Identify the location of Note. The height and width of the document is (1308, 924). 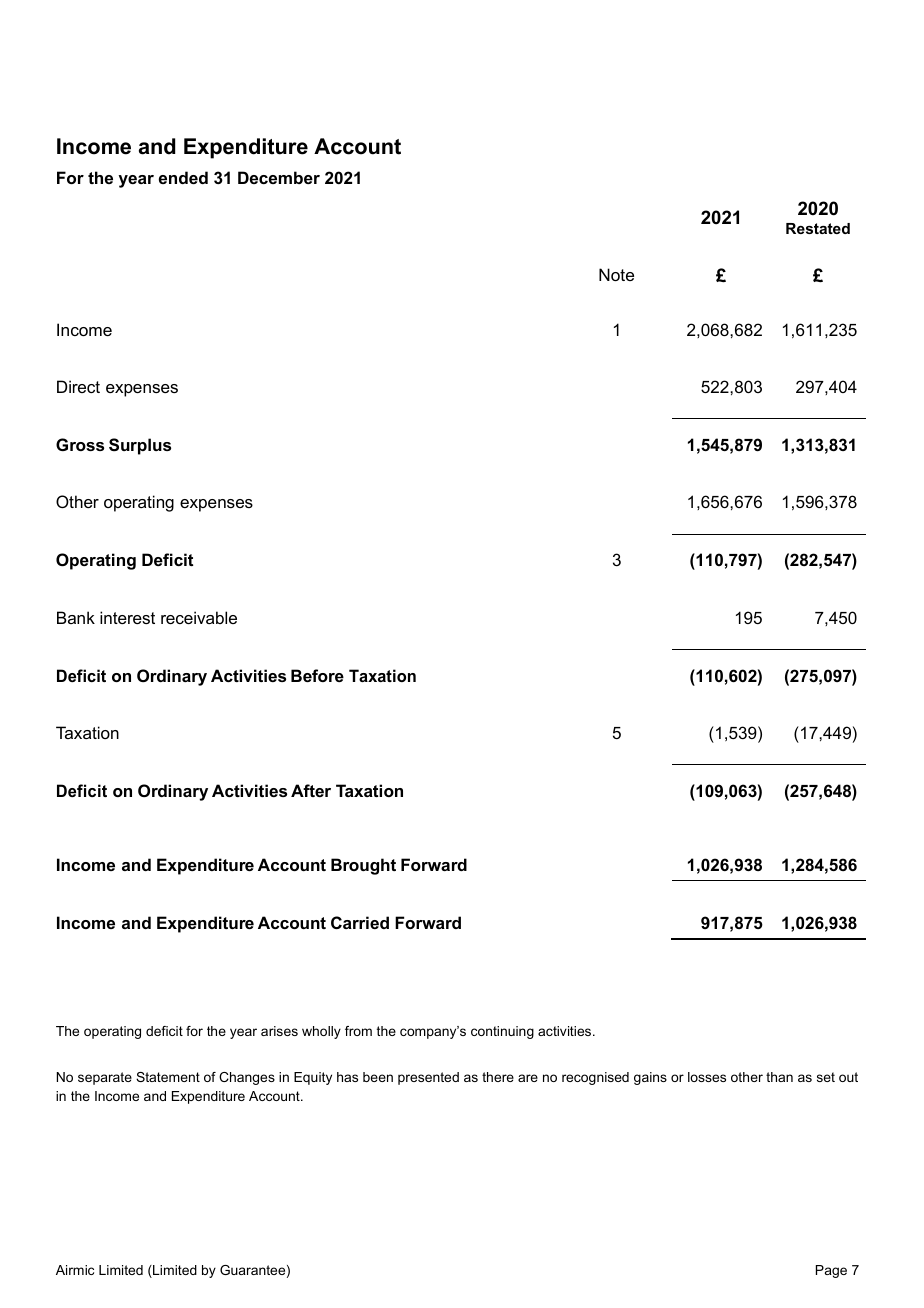
(616, 274).
